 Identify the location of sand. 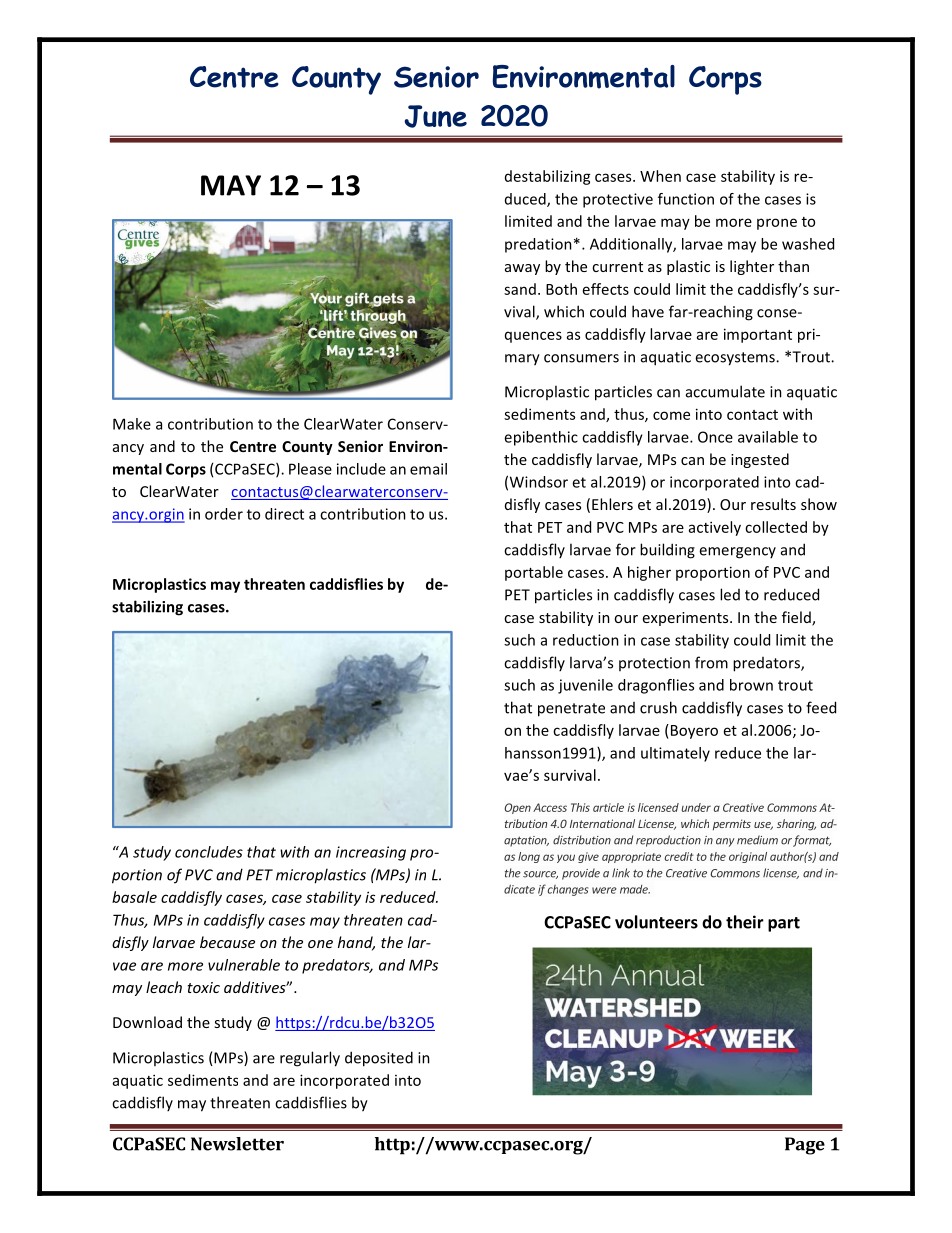
(520, 289).
